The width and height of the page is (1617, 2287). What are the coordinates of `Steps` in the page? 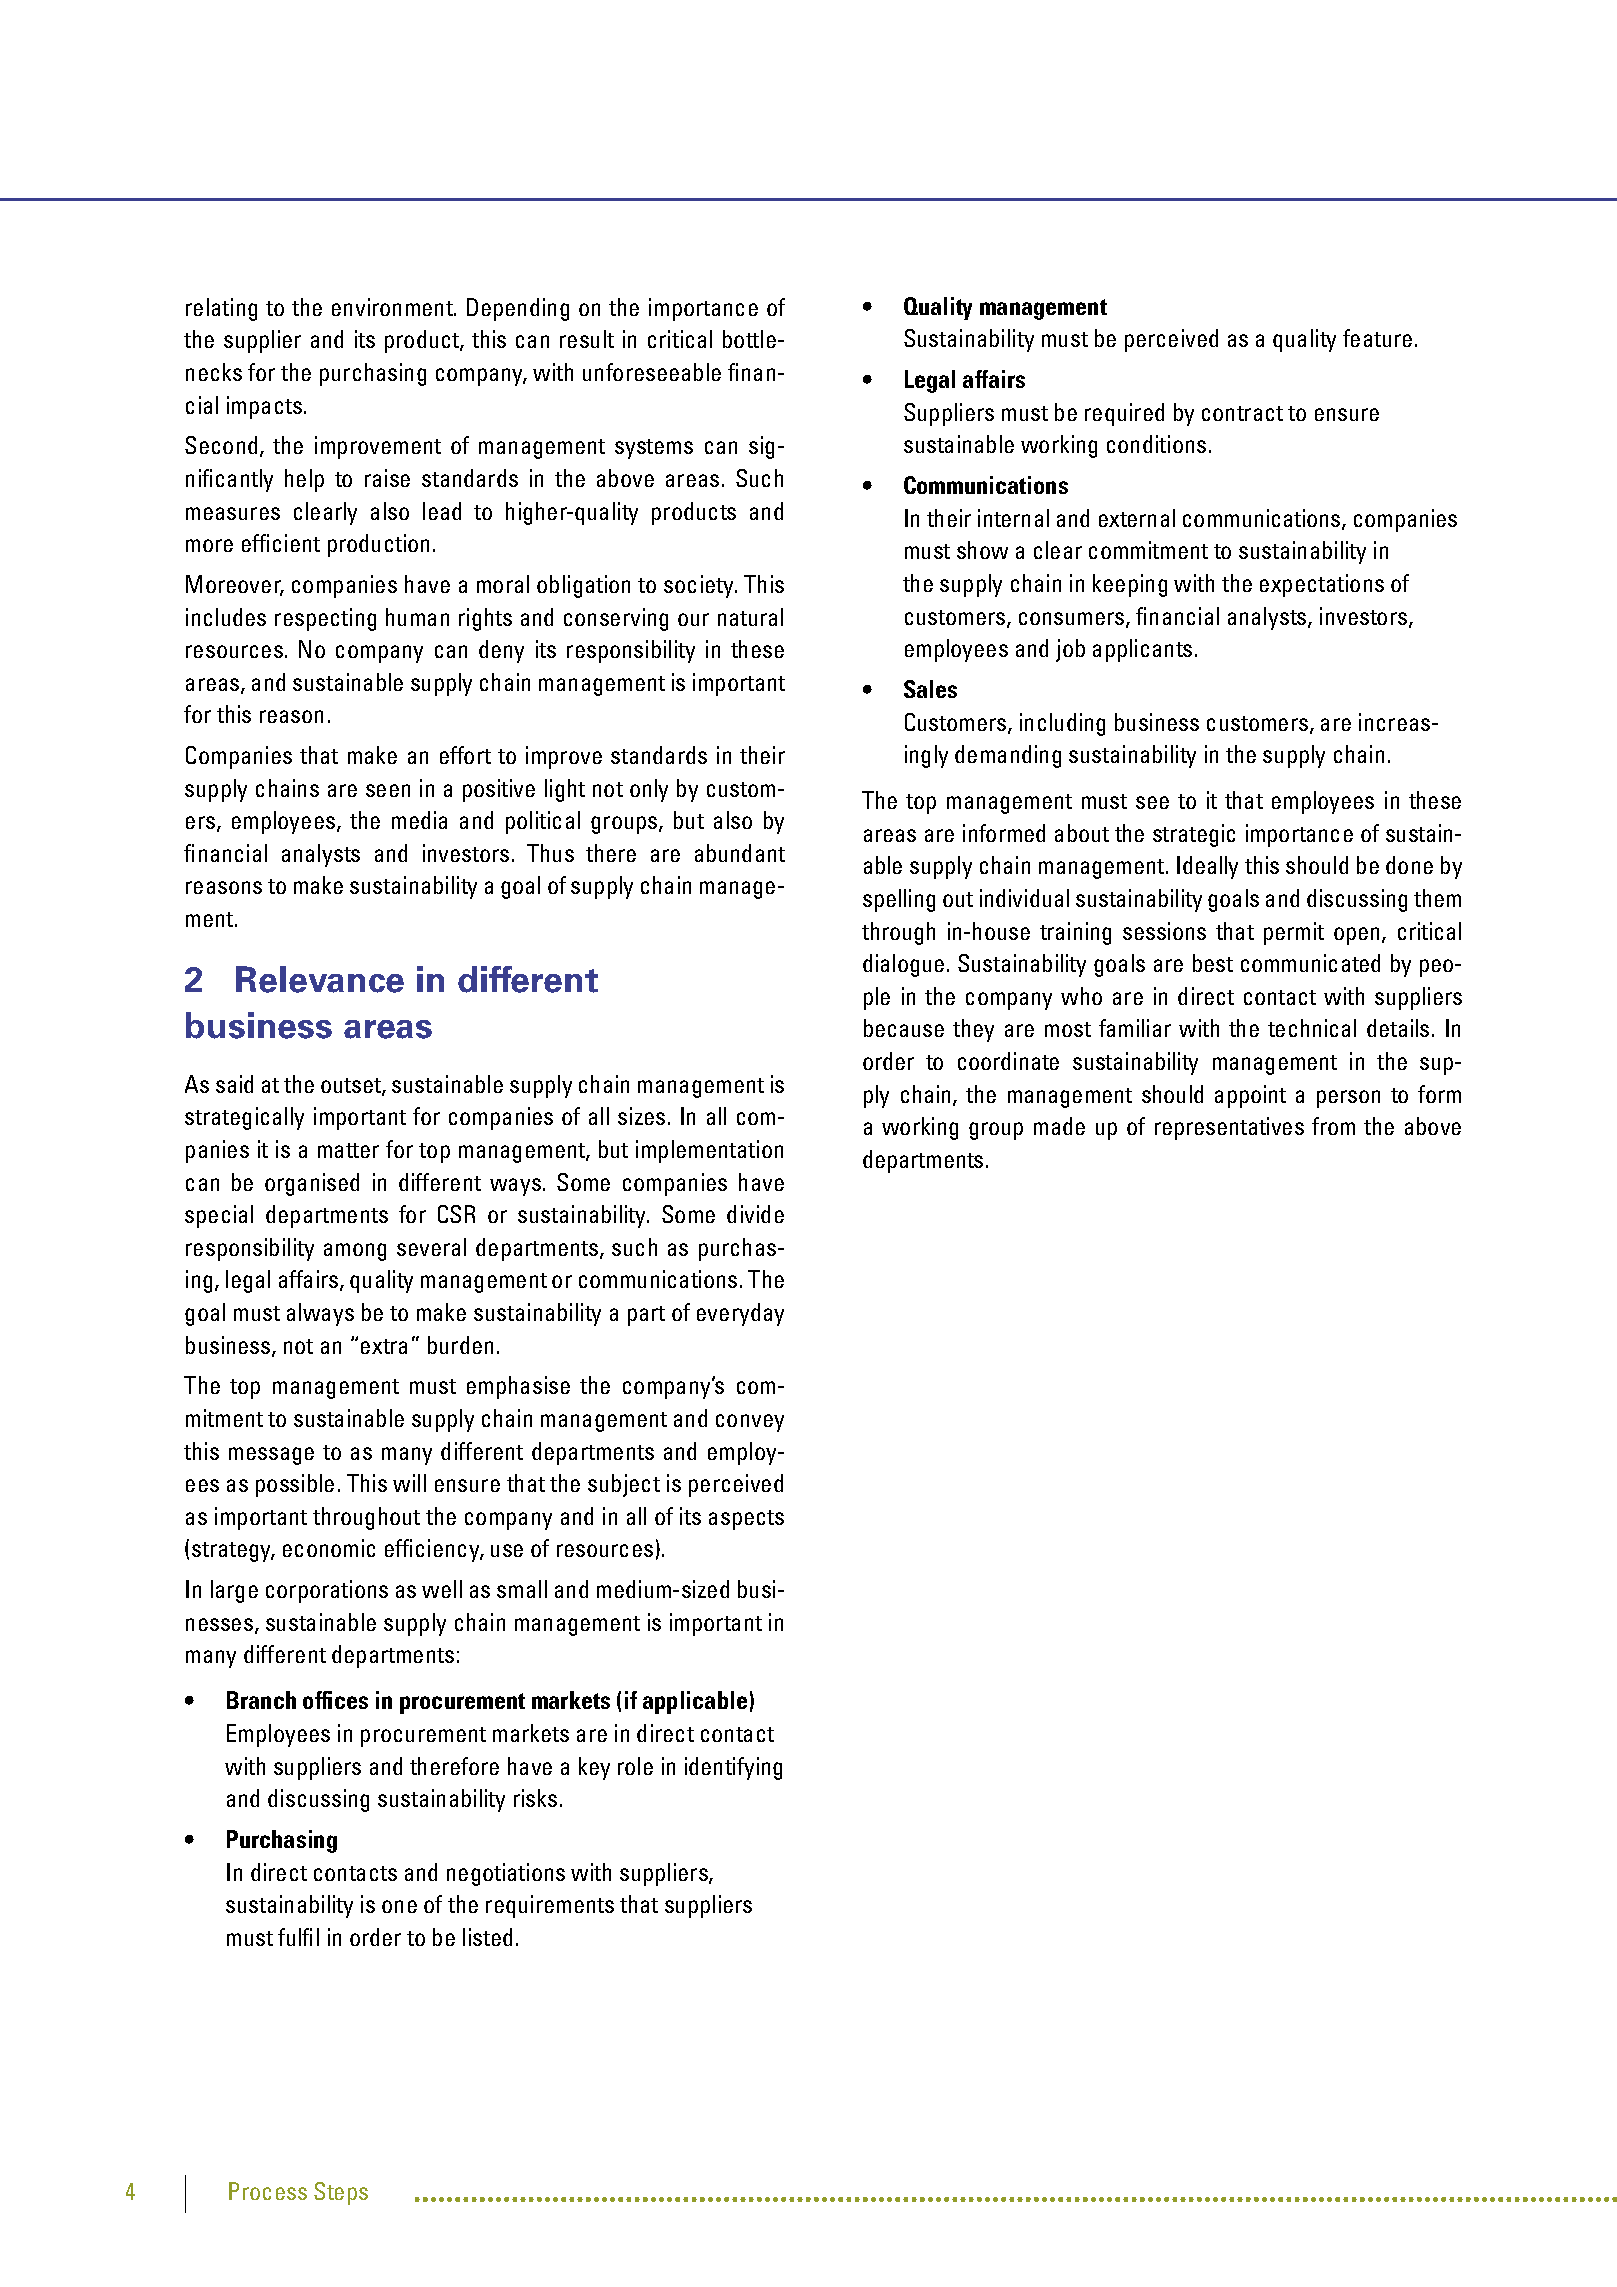 It's located at (341, 2193).
